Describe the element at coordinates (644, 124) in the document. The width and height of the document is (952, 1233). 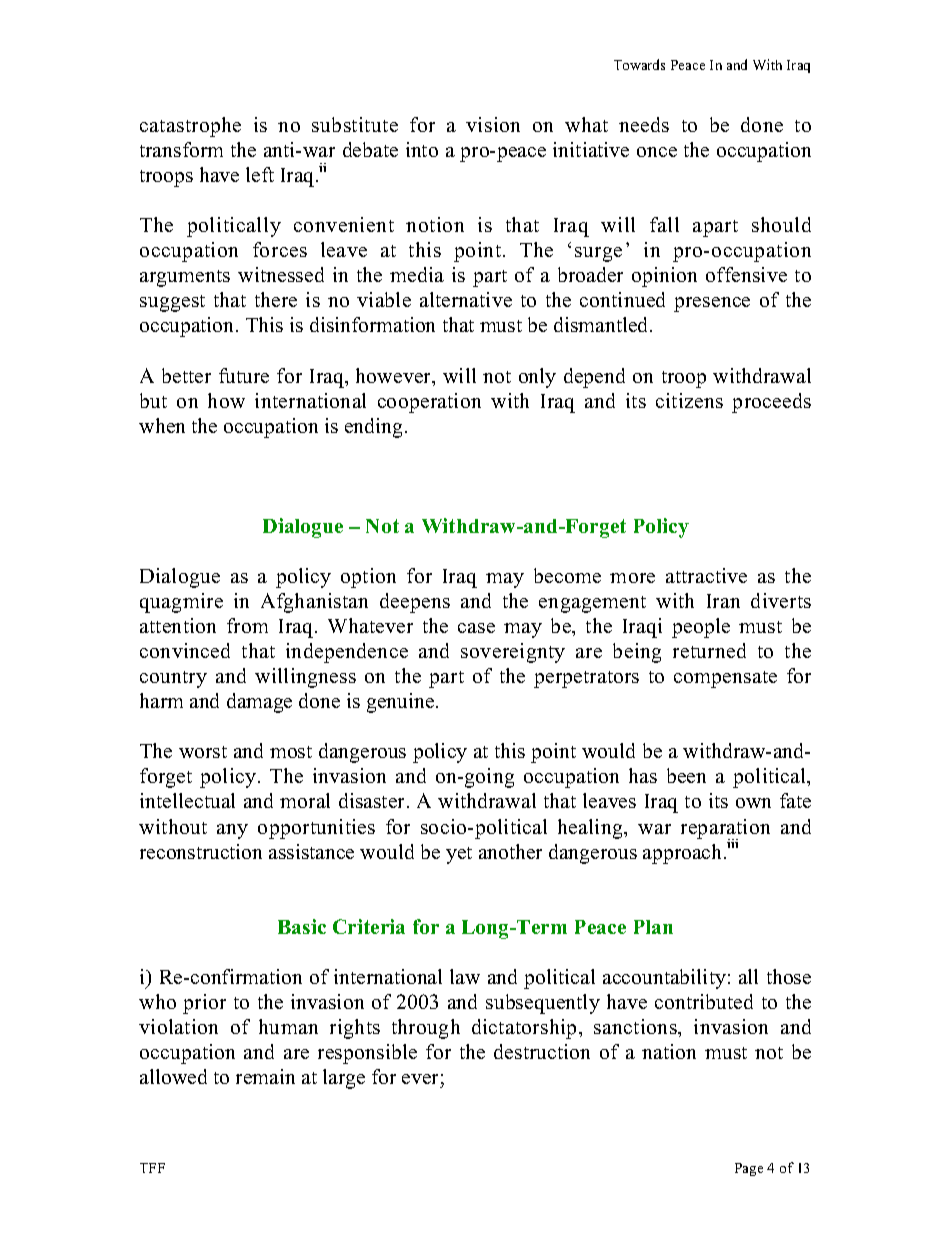
I see `needs` at that location.
